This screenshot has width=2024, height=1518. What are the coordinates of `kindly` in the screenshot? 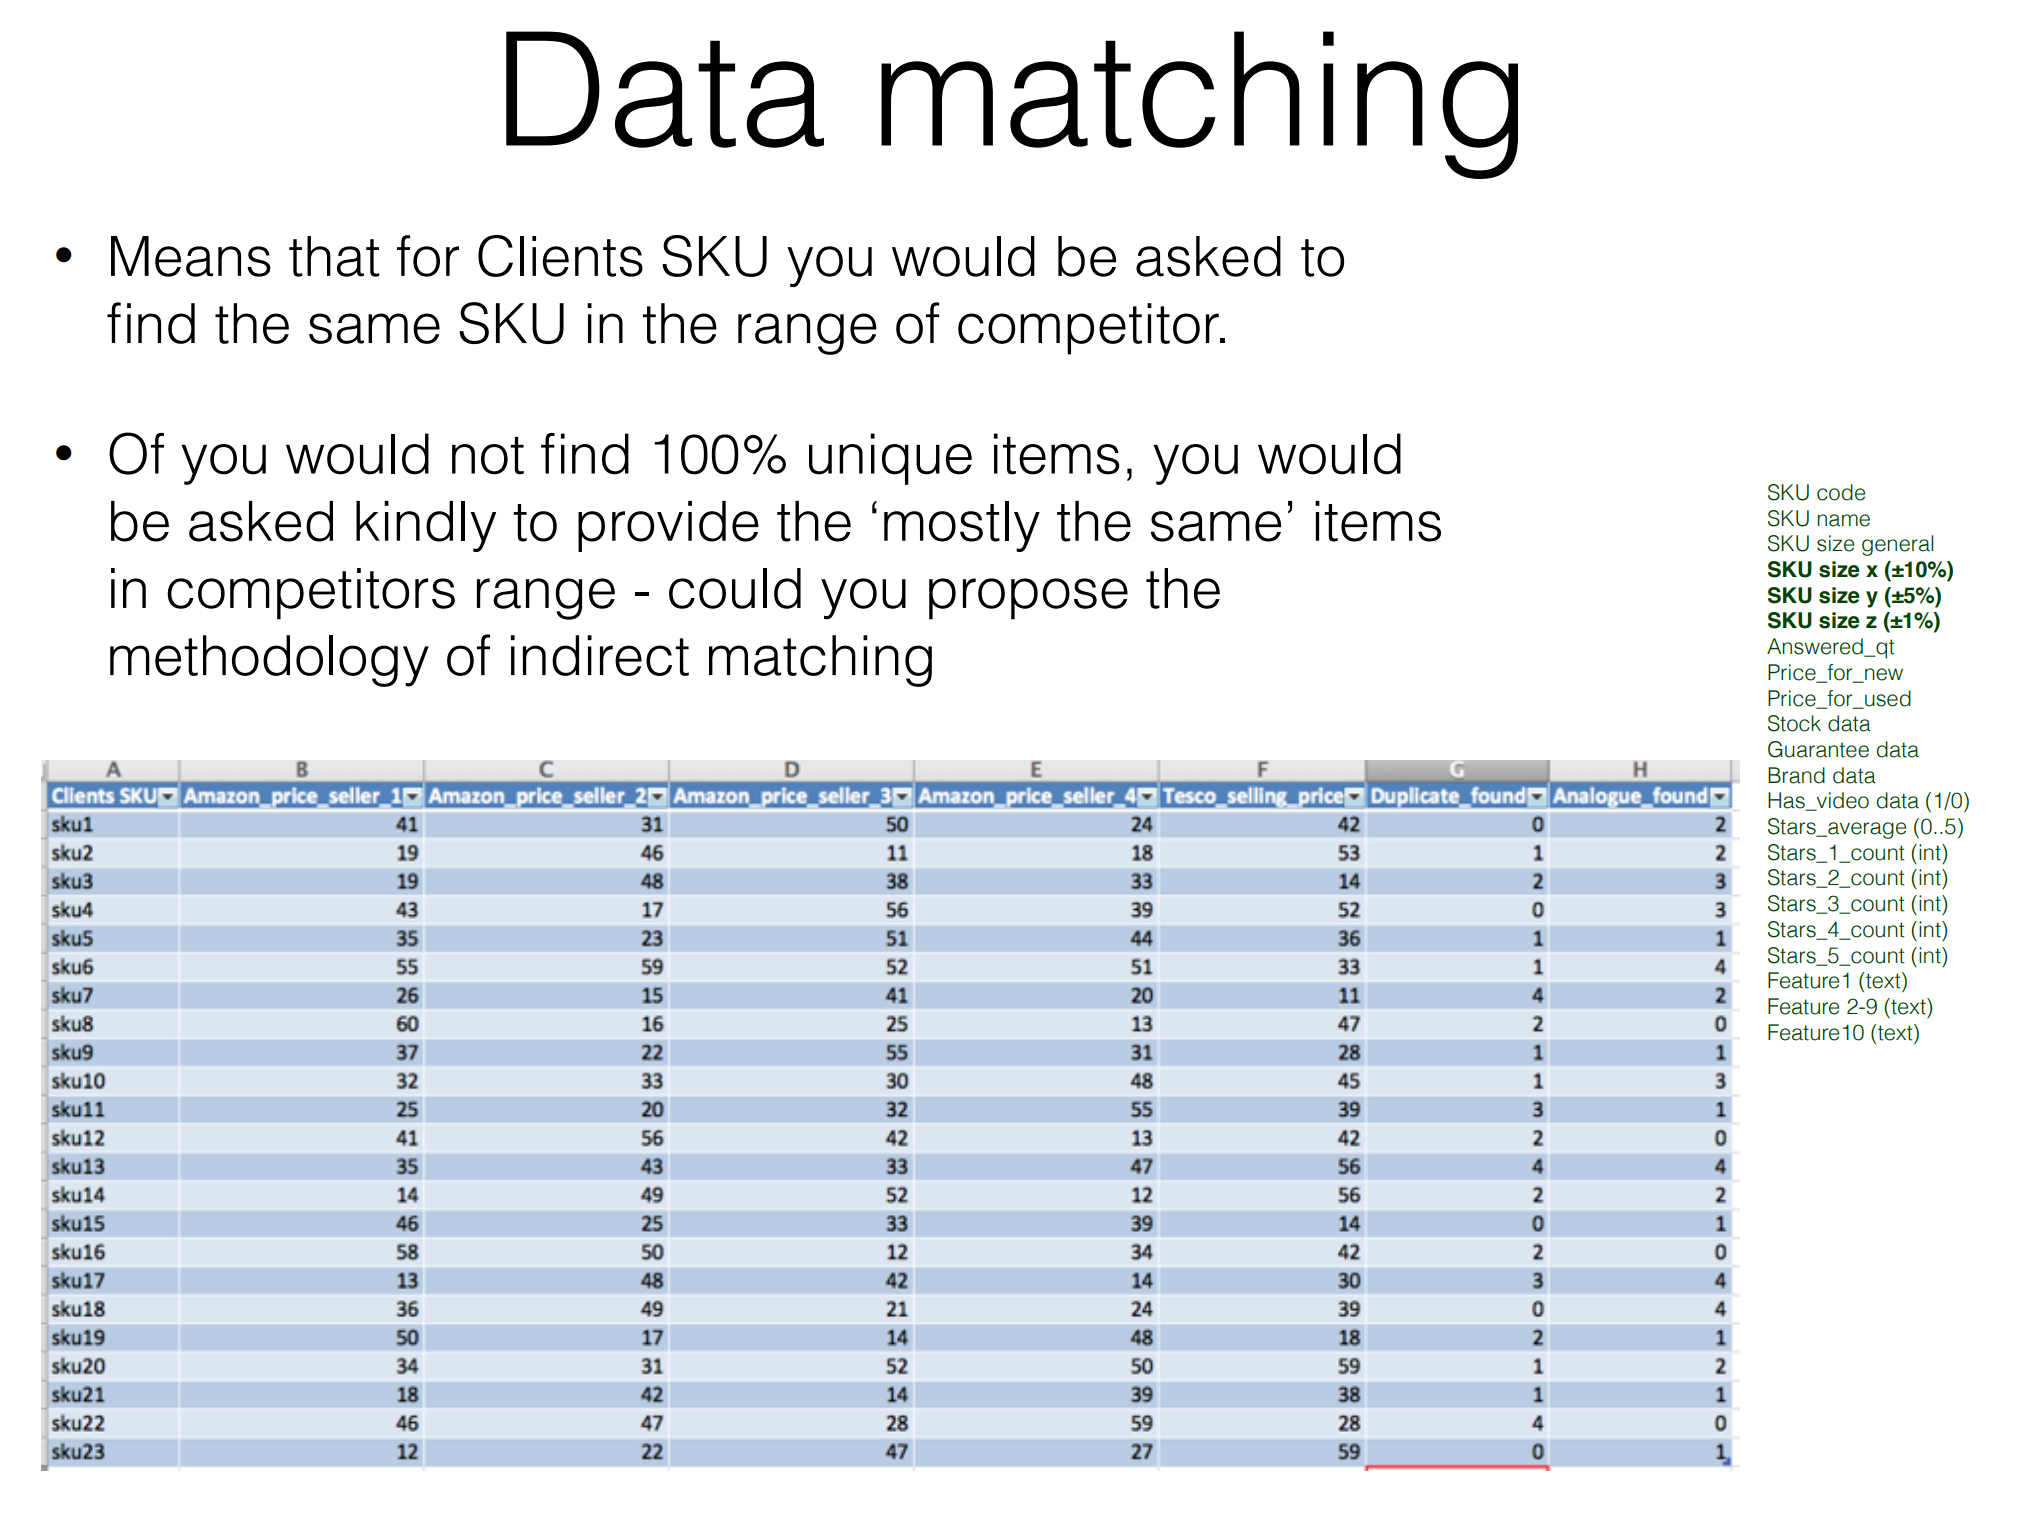 It's located at (426, 526).
